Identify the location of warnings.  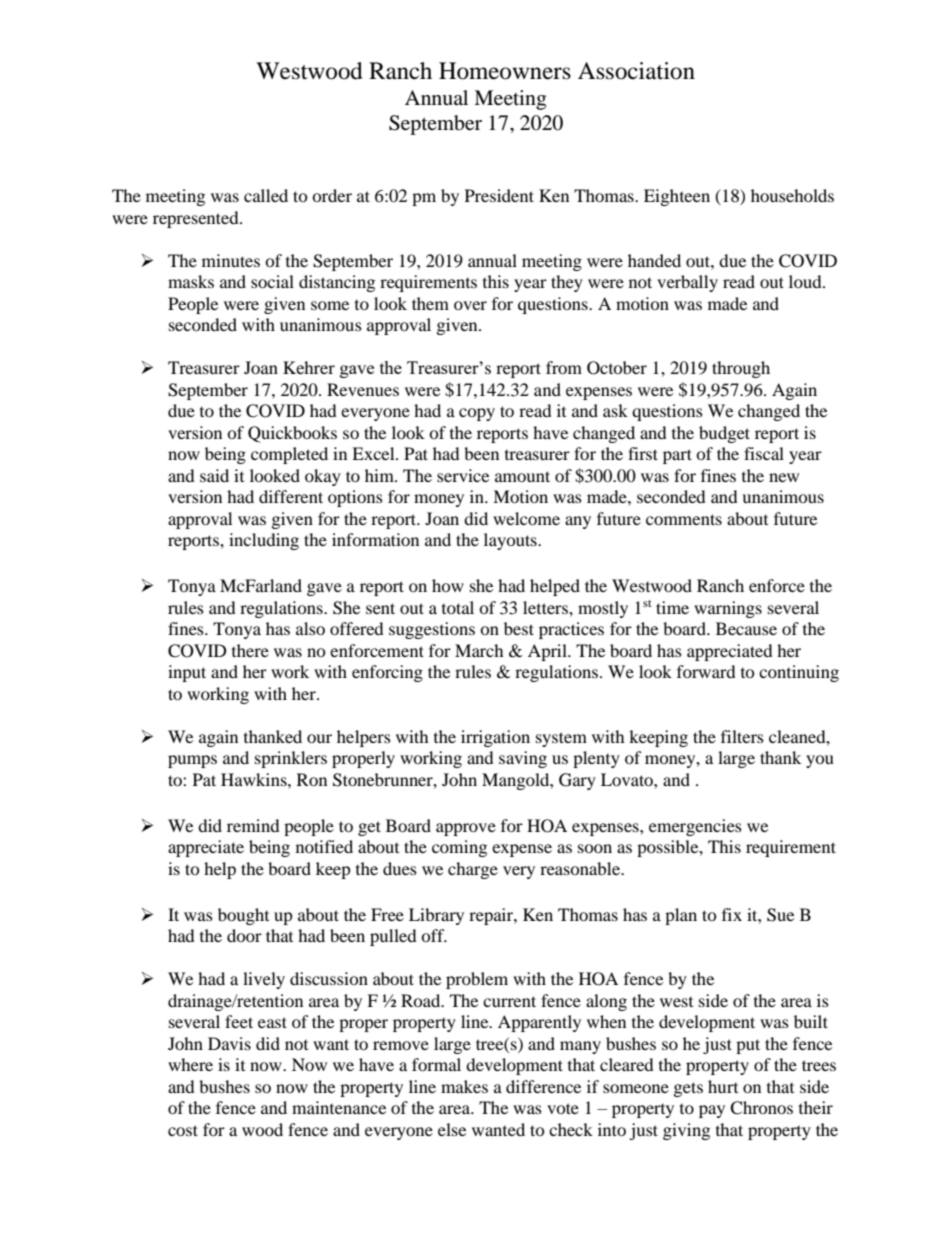
(728, 609).
